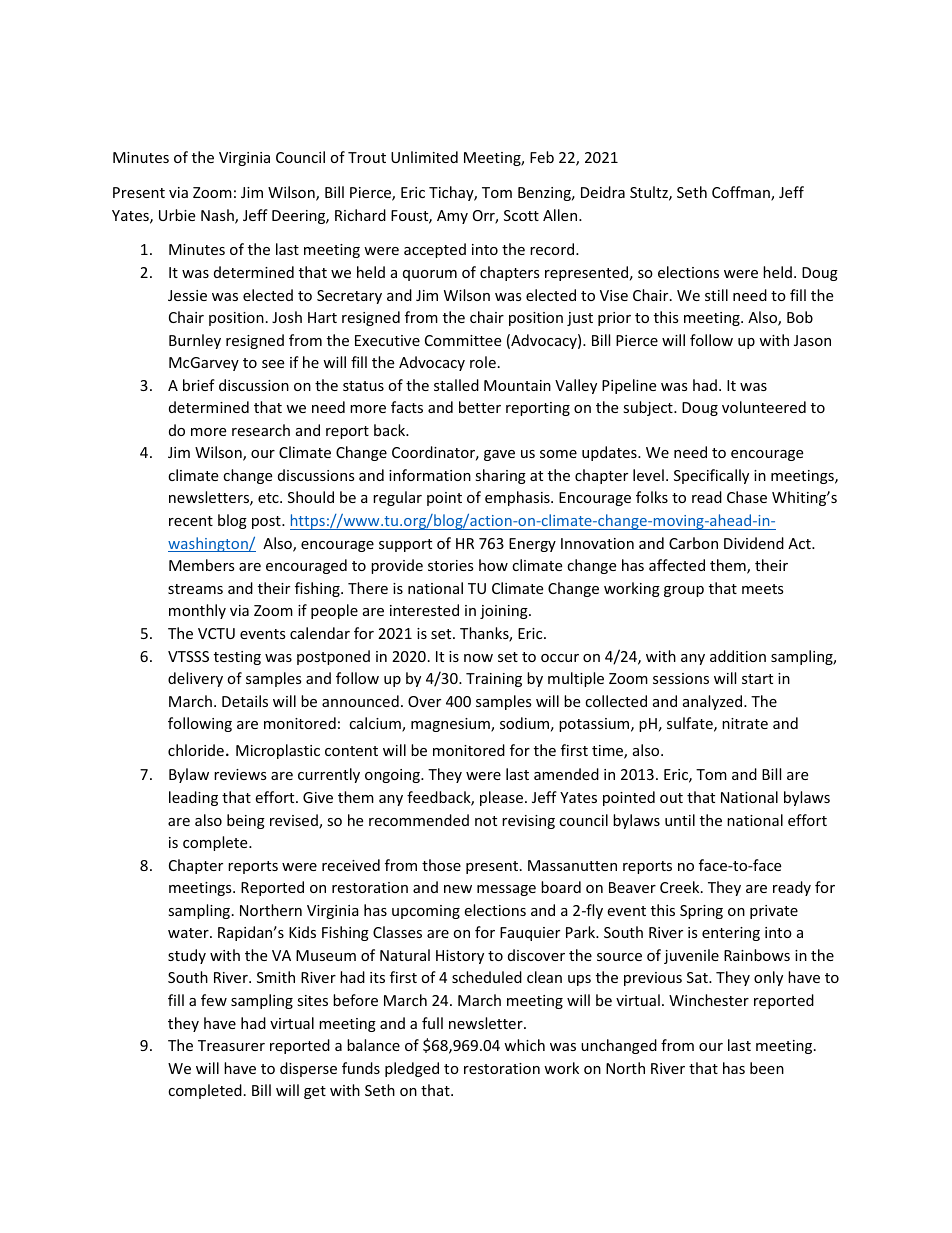 This page has width=952, height=1233. Describe the element at coordinates (524, 1045) in the page. I see `which` at that location.
